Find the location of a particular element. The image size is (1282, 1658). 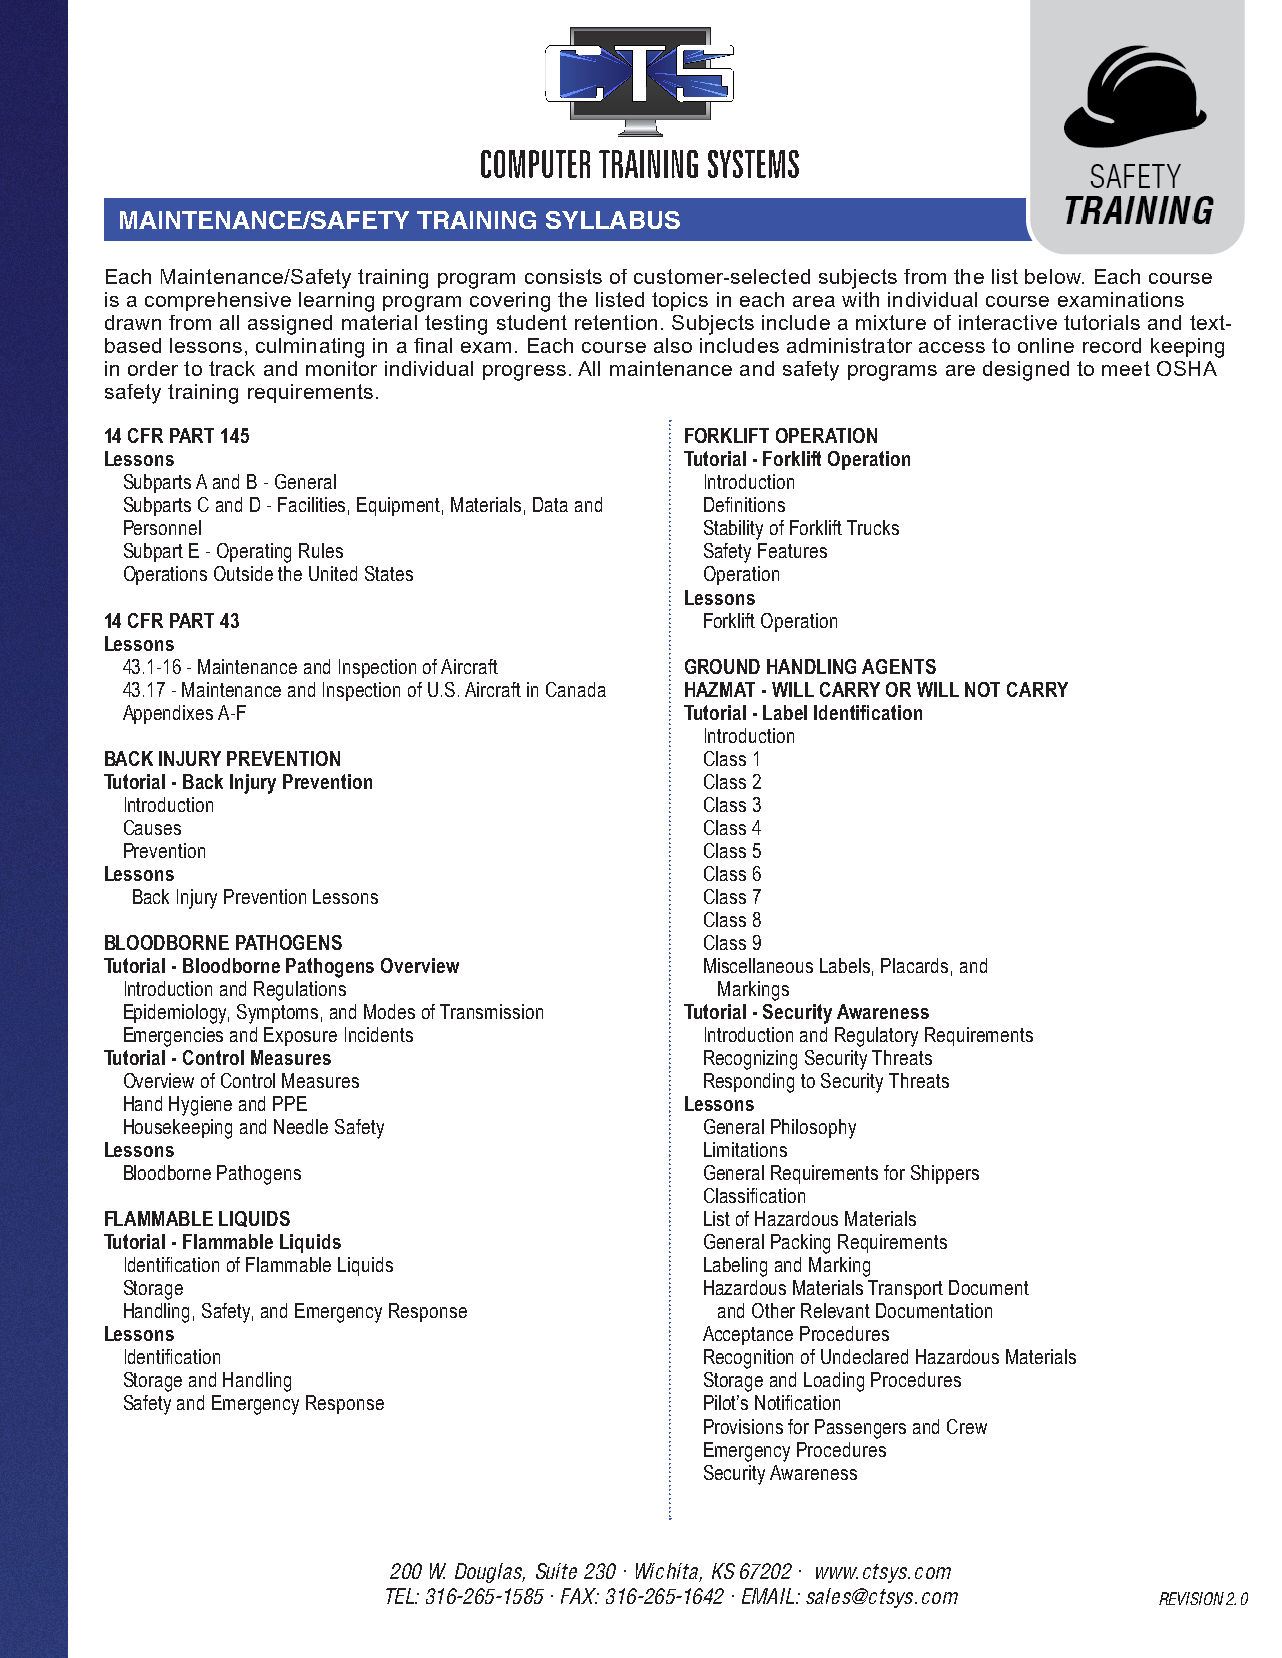

Outside is located at coordinates (243, 573).
